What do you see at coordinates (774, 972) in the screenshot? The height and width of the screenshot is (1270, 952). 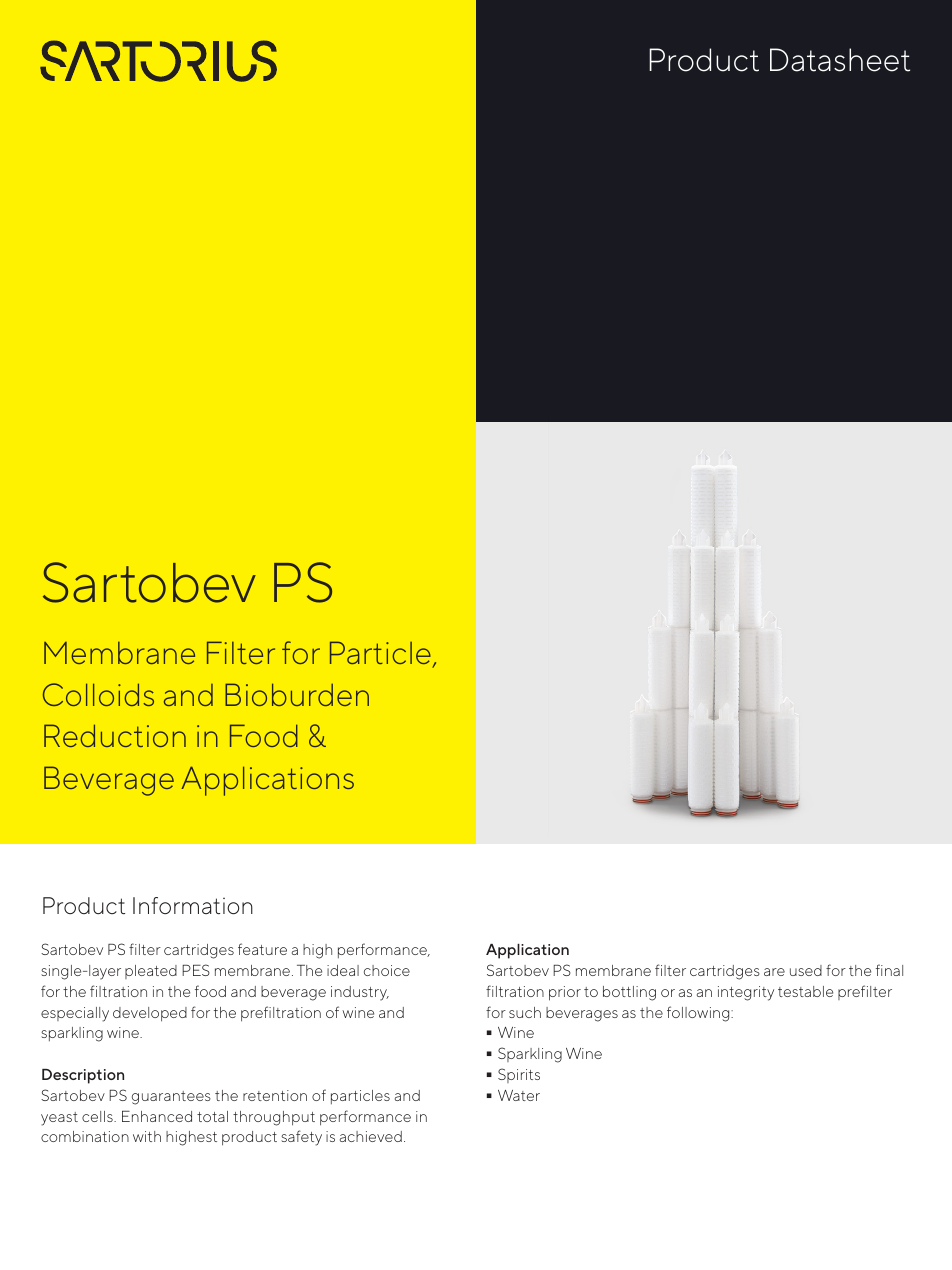 I see `are` at bounding box center [774, 972].
